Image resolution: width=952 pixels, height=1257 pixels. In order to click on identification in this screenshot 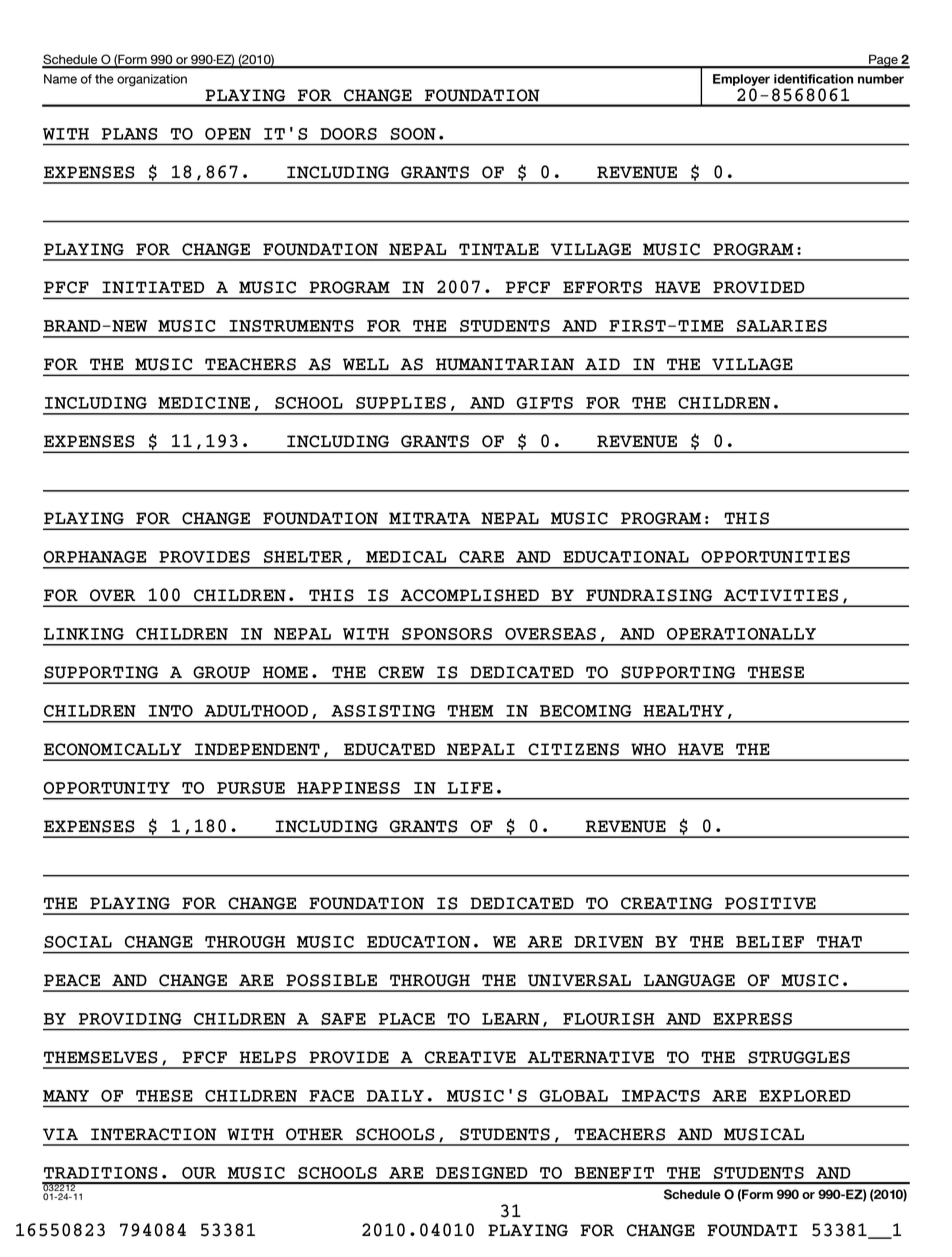, I will do `click(813, 79)`.
